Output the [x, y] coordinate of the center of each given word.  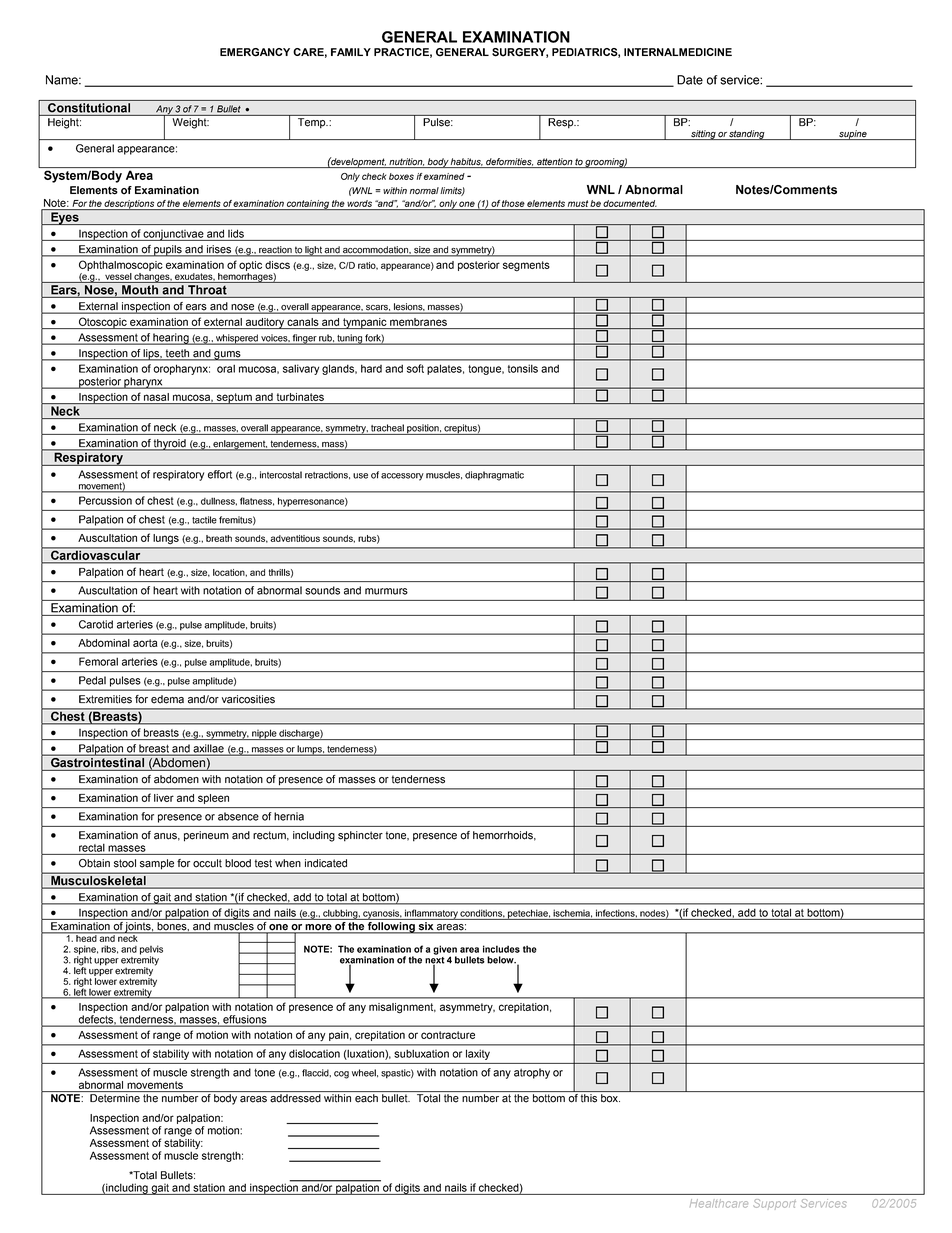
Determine [115, 1098]
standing [747, 135]
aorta [145, 643]
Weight [191, 123]
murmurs [386, 591]
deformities [509, 163]
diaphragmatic [494, 476]
